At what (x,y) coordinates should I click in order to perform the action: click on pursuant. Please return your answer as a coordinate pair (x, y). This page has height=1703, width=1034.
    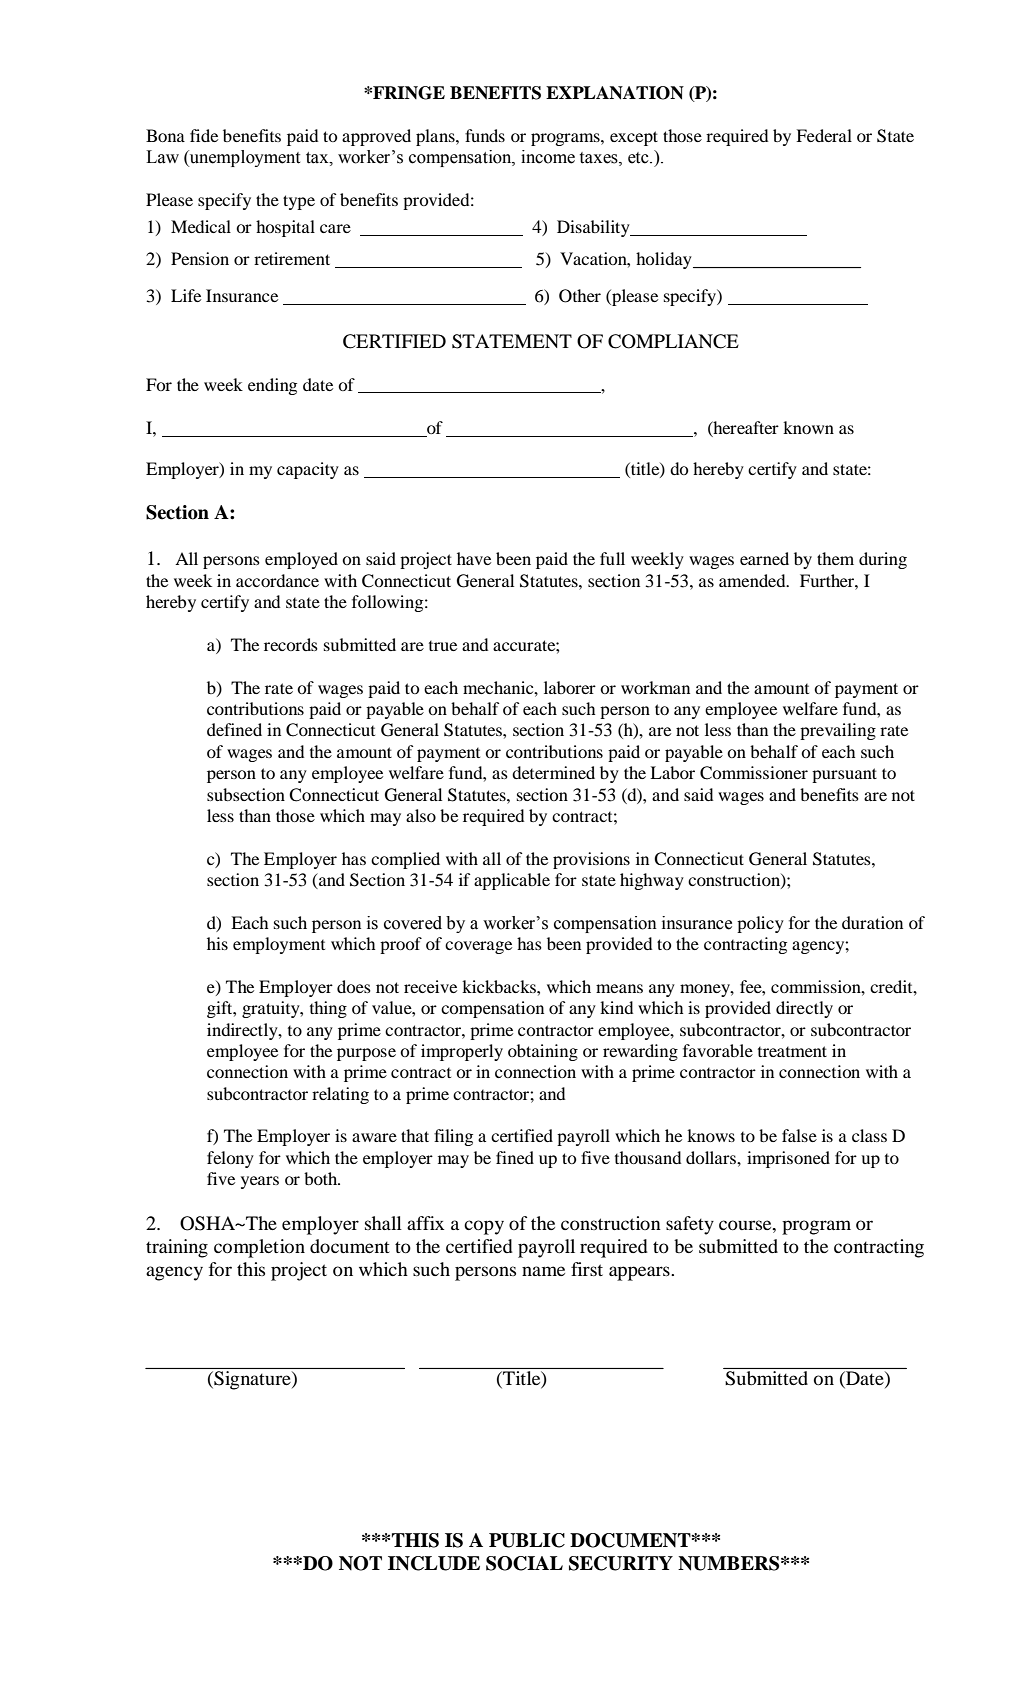
    Looking at the image, I should click on (844, 775).
